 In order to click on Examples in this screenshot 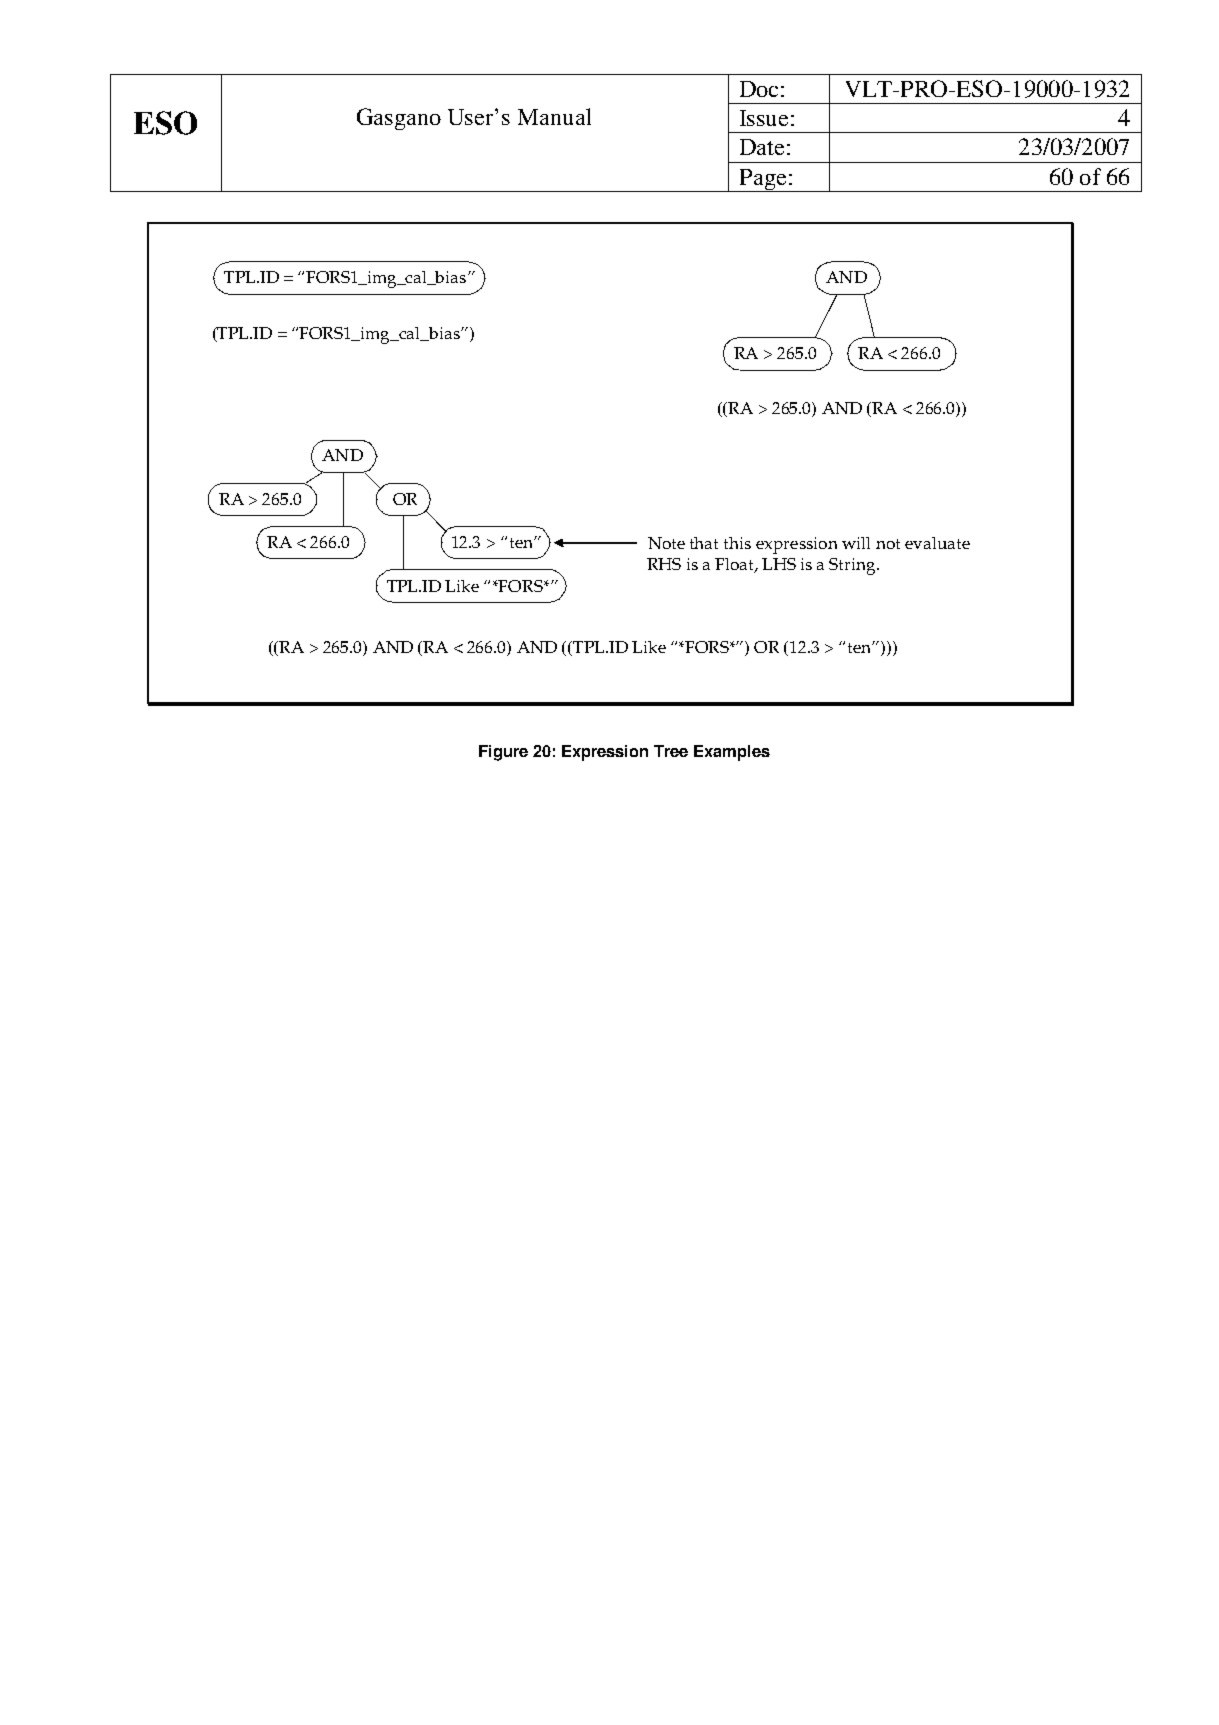, I will do `click(732, 753)`.
